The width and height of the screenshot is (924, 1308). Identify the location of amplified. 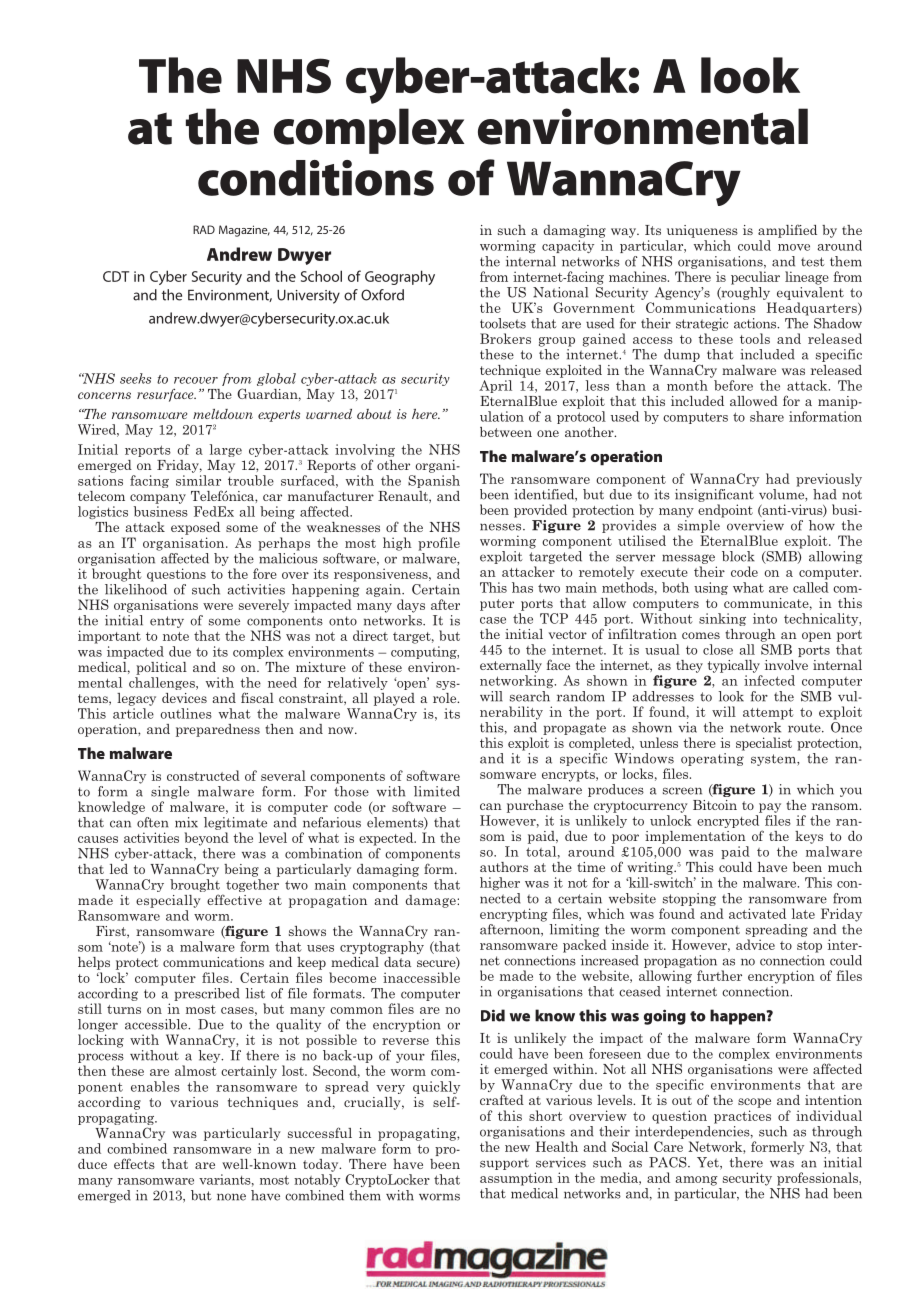
(787, 231).
